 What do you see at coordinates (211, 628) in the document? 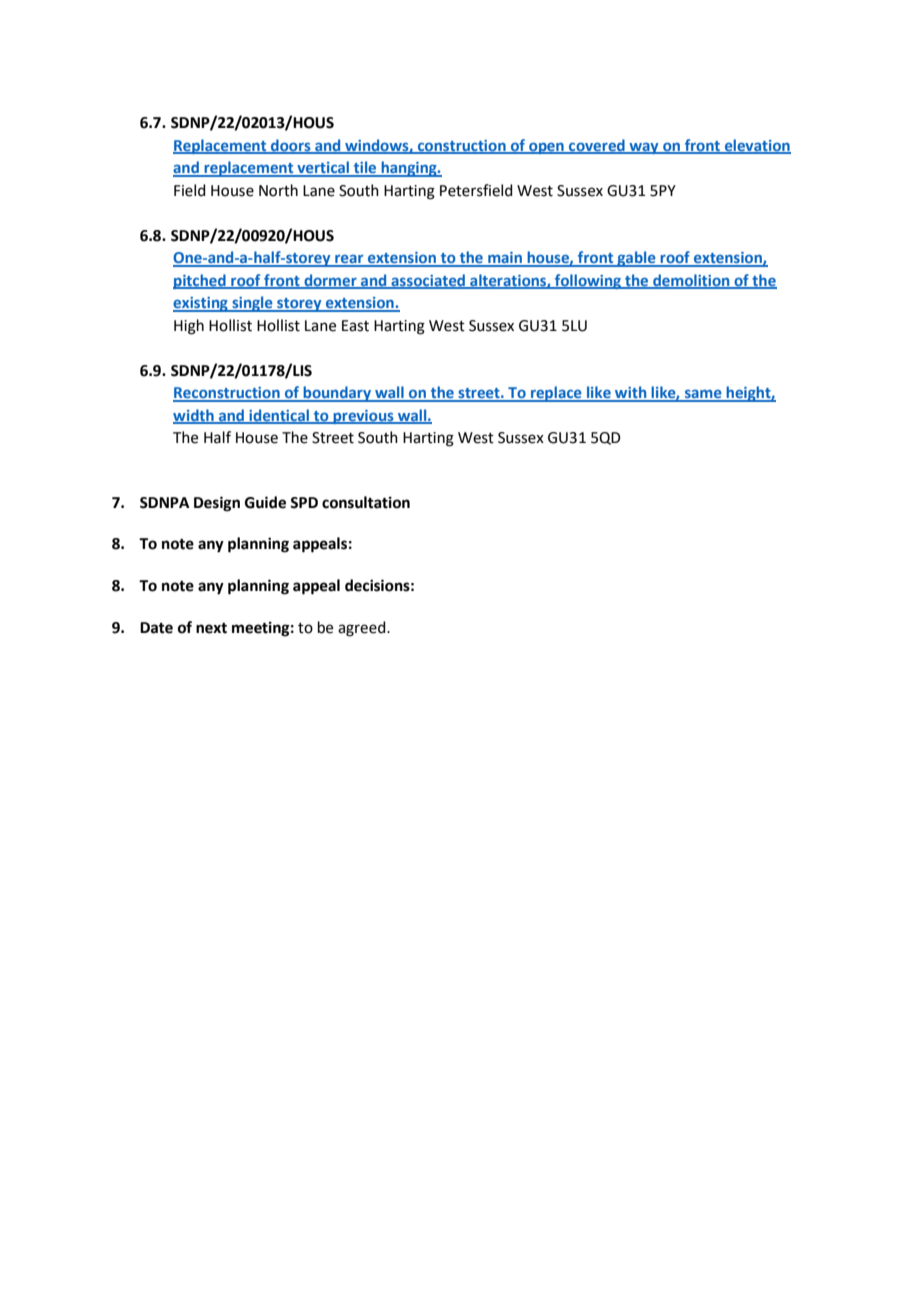
I see `next` at bounding box center [211, 628].
